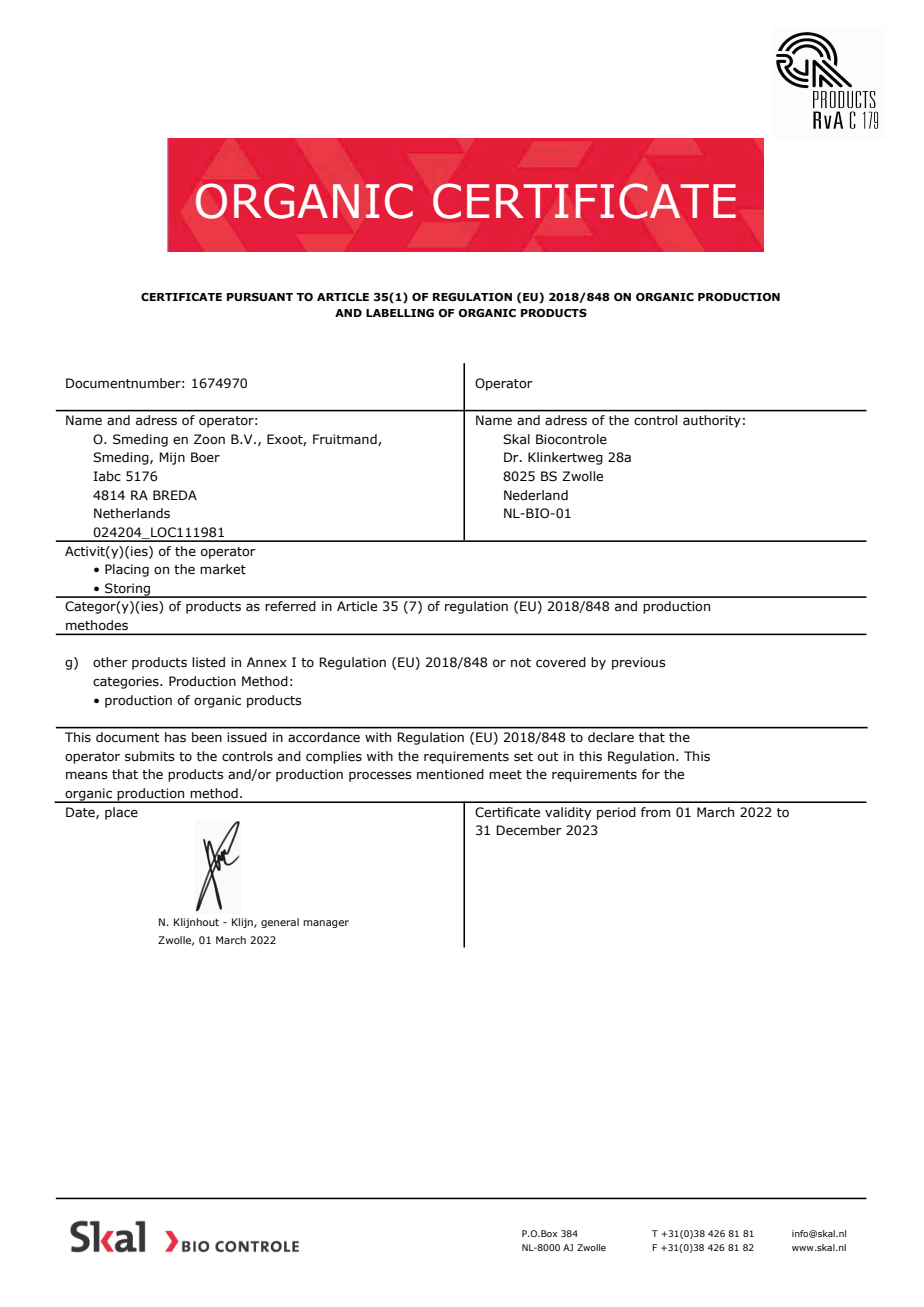 The image size is (924, 1307). I want to click on referred, so click(290, 606).
